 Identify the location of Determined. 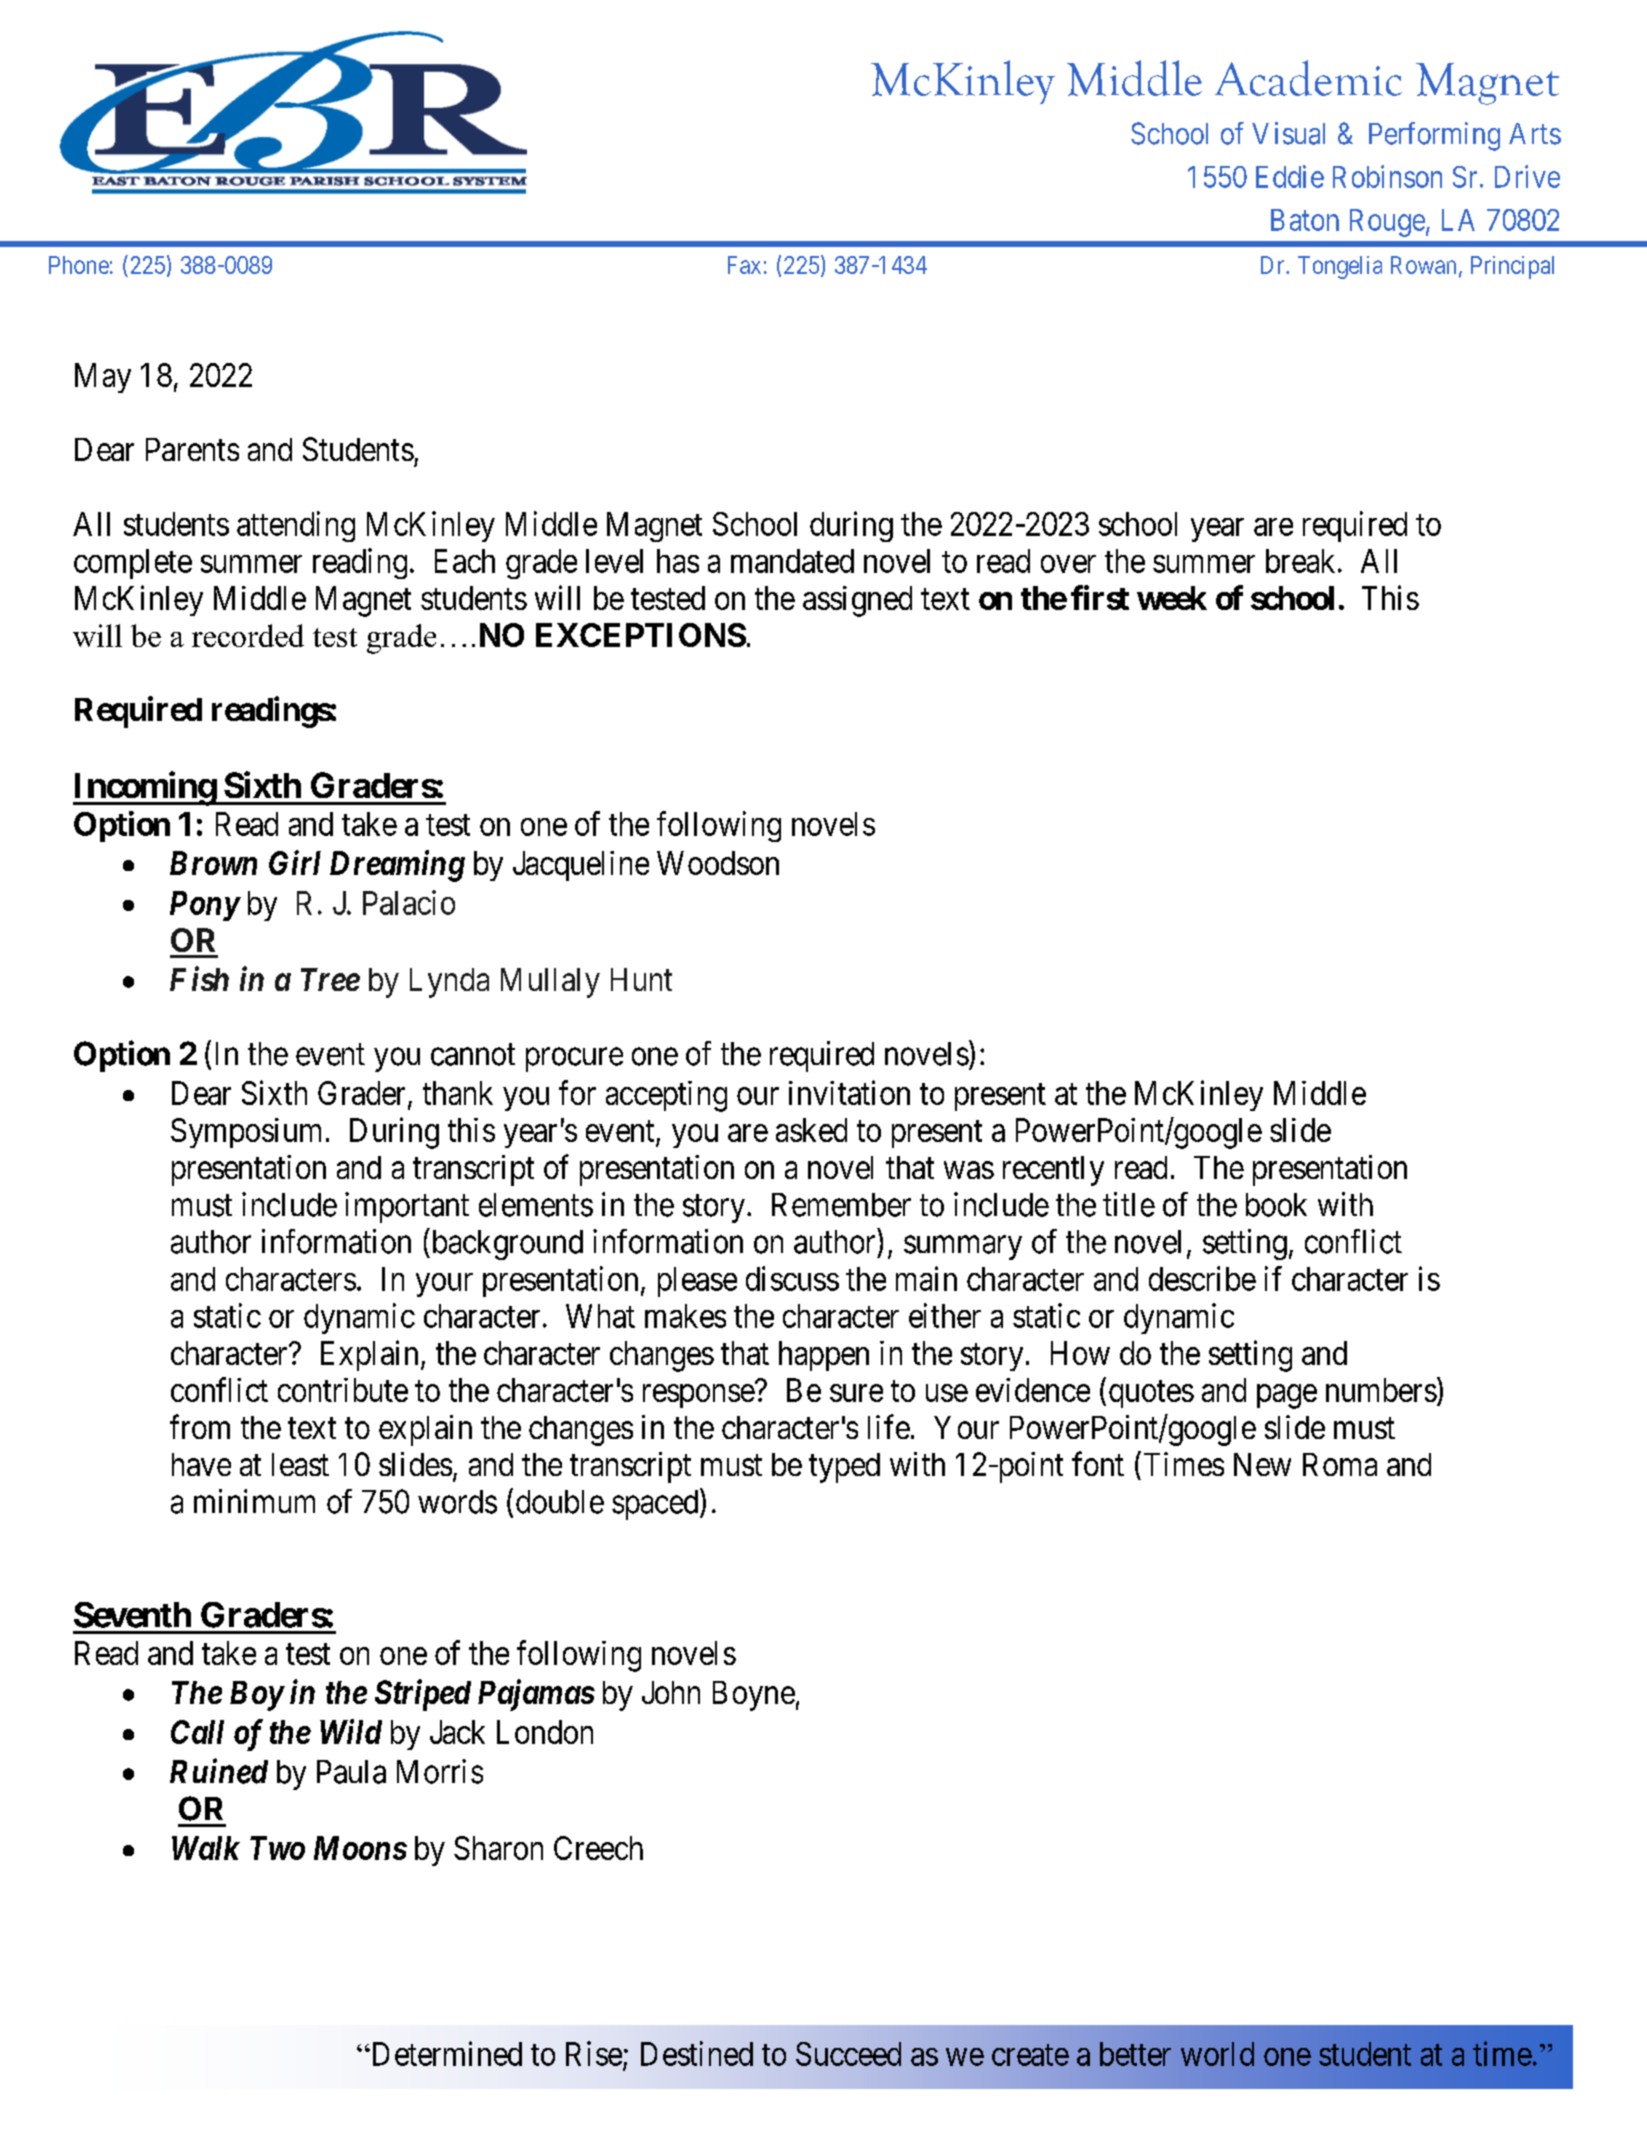
(445, 2053).
